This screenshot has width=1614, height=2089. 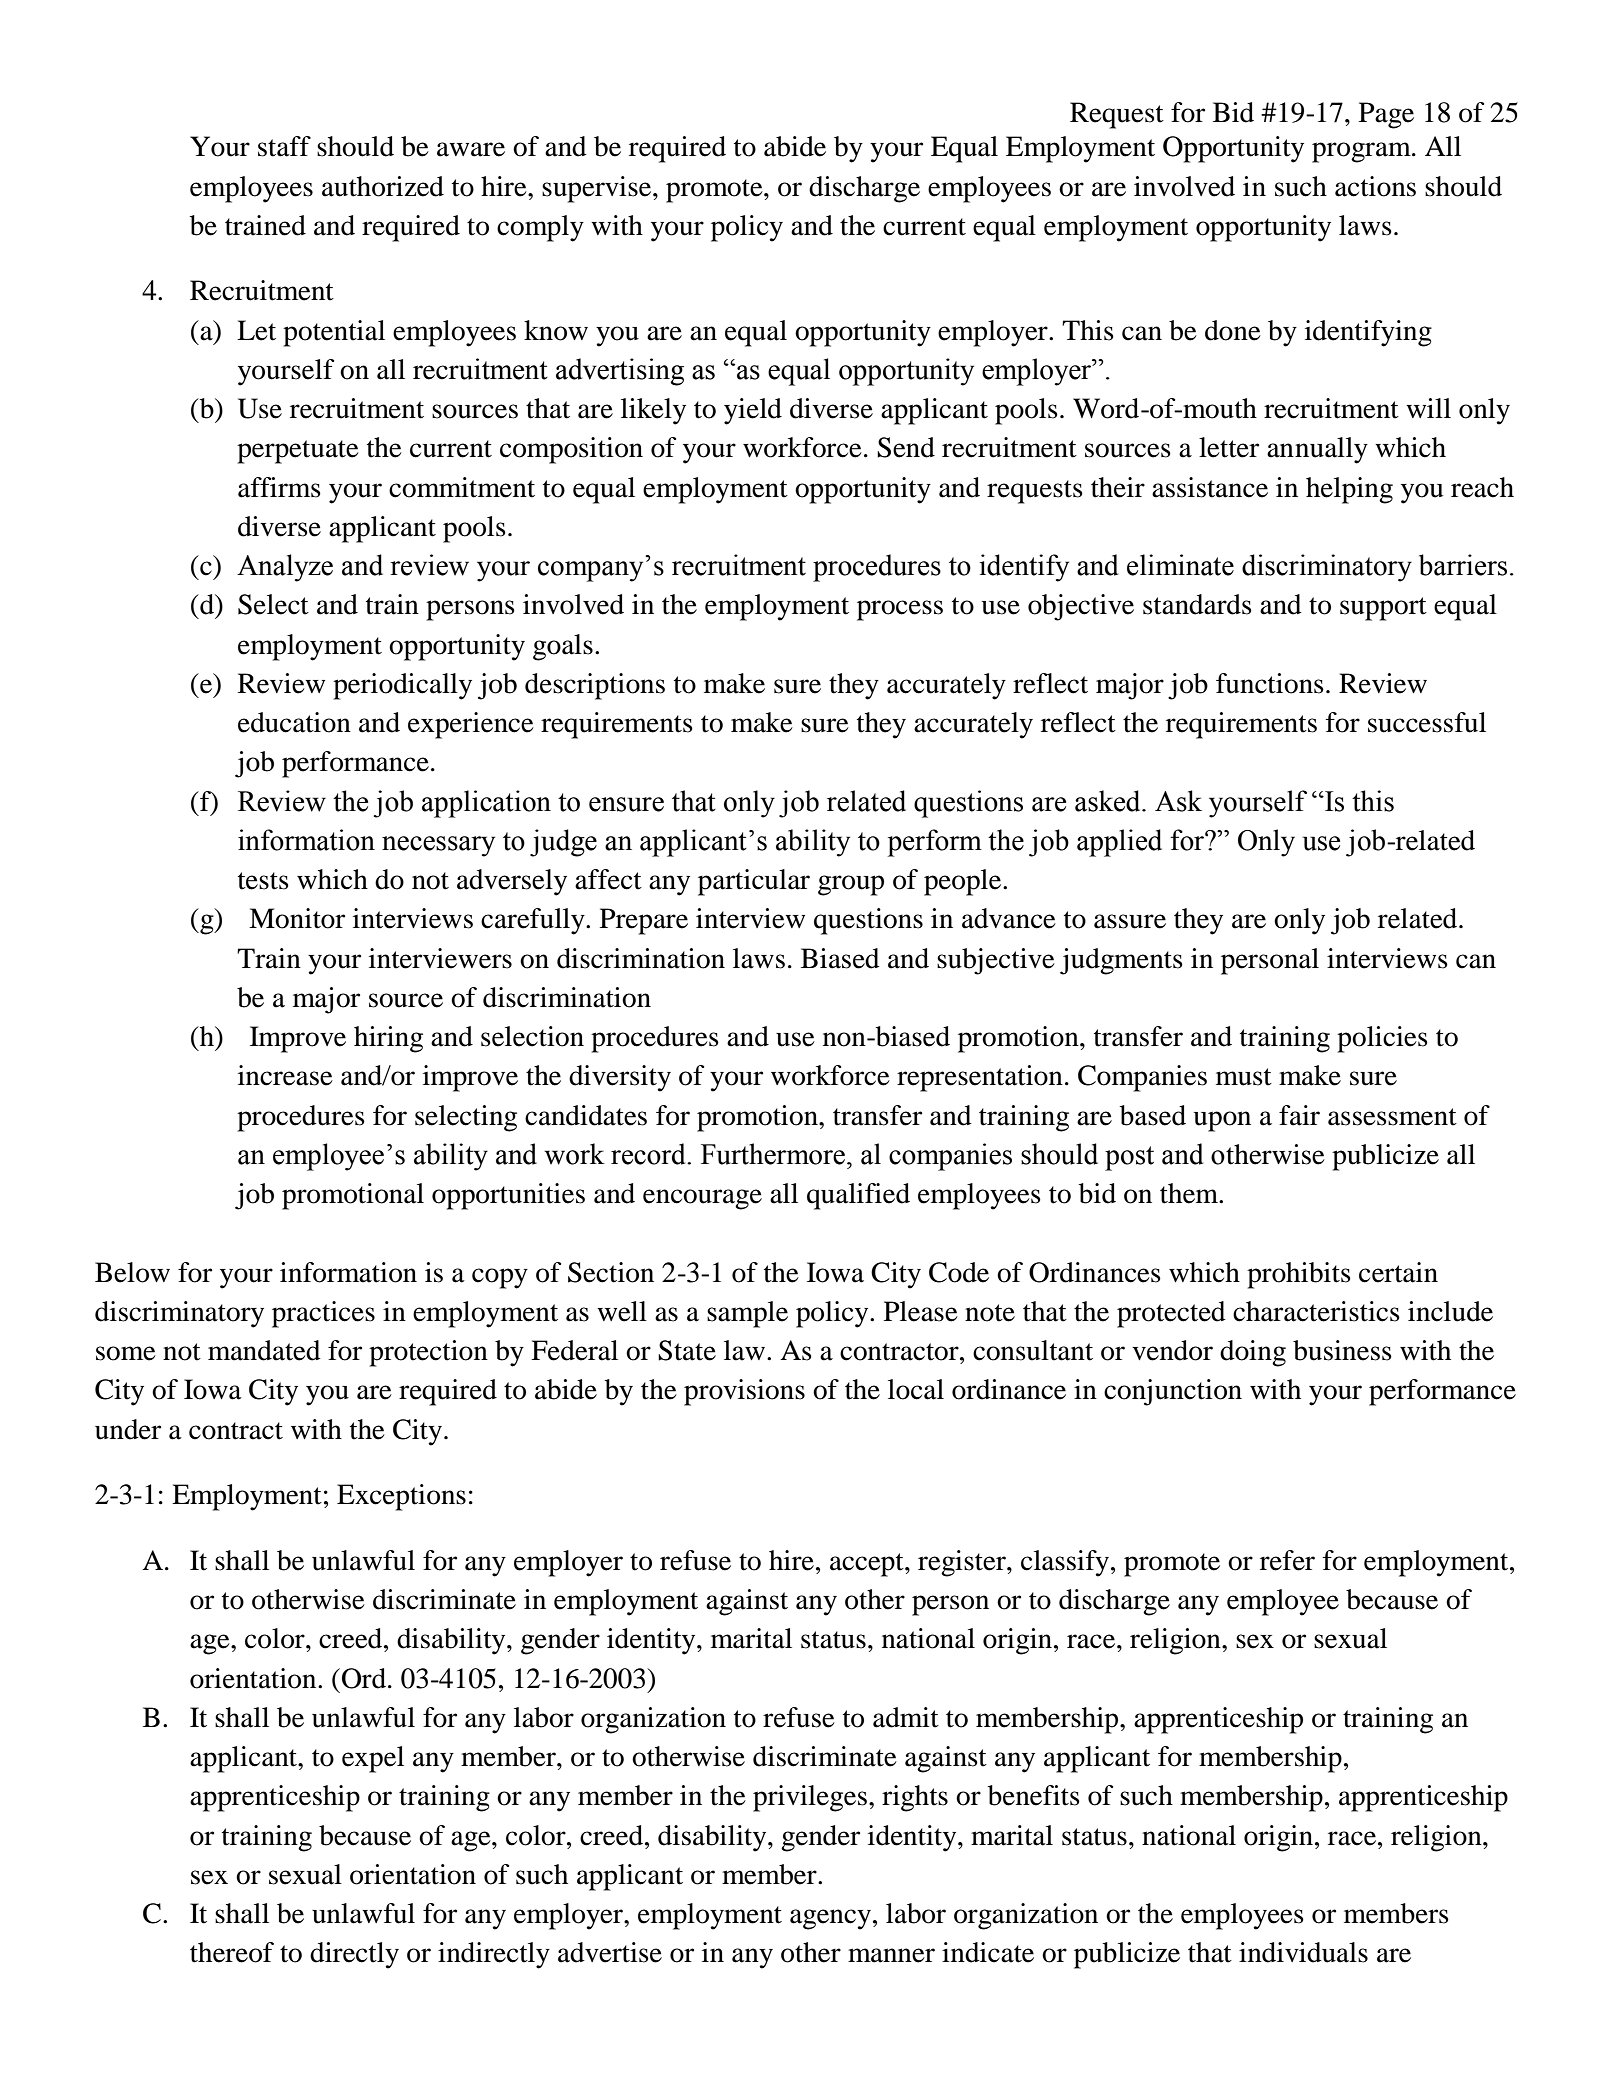 I want to click on supervise, so click(x=596, y=189).
